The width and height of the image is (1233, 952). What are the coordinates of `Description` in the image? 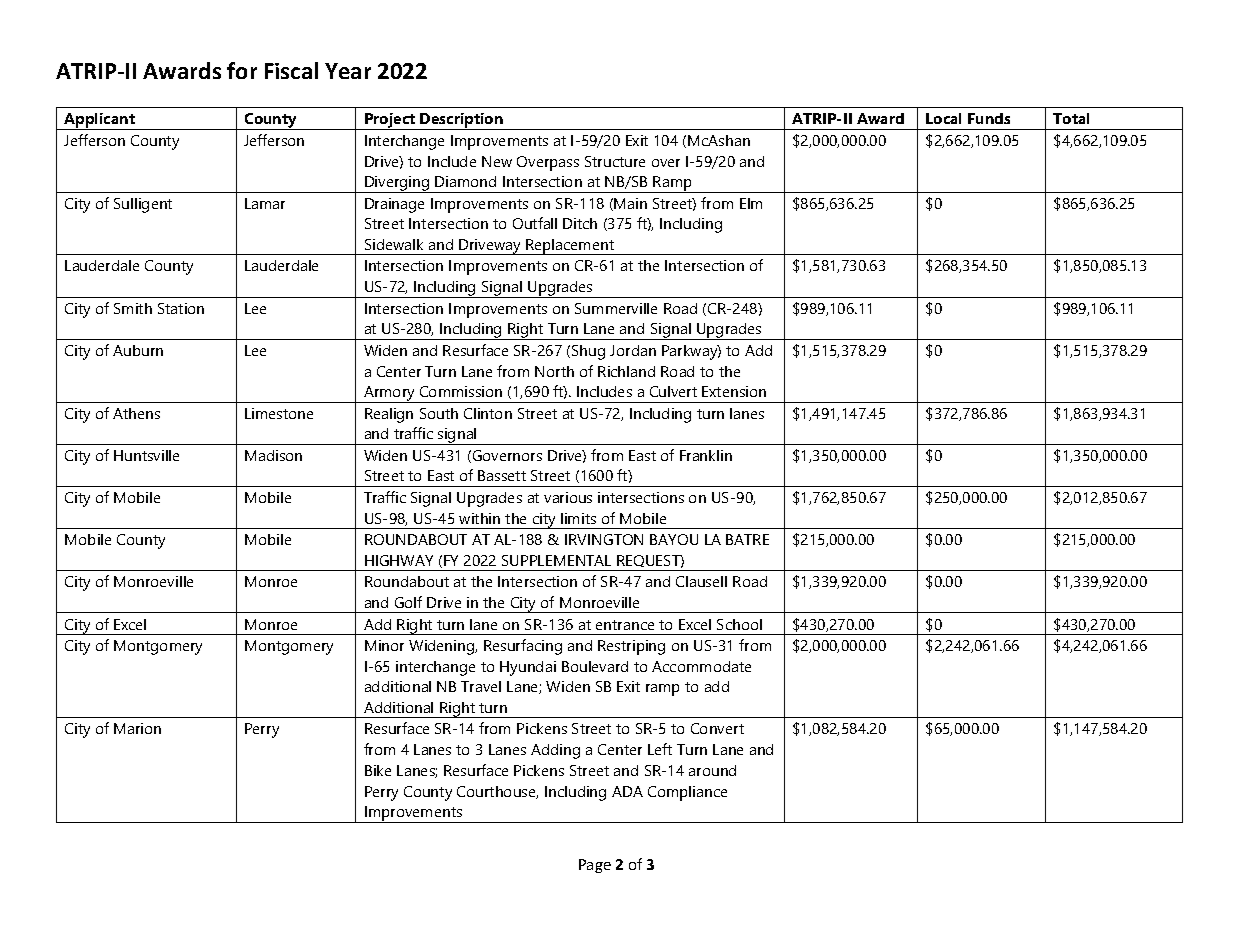 It's located at (462, 121).
